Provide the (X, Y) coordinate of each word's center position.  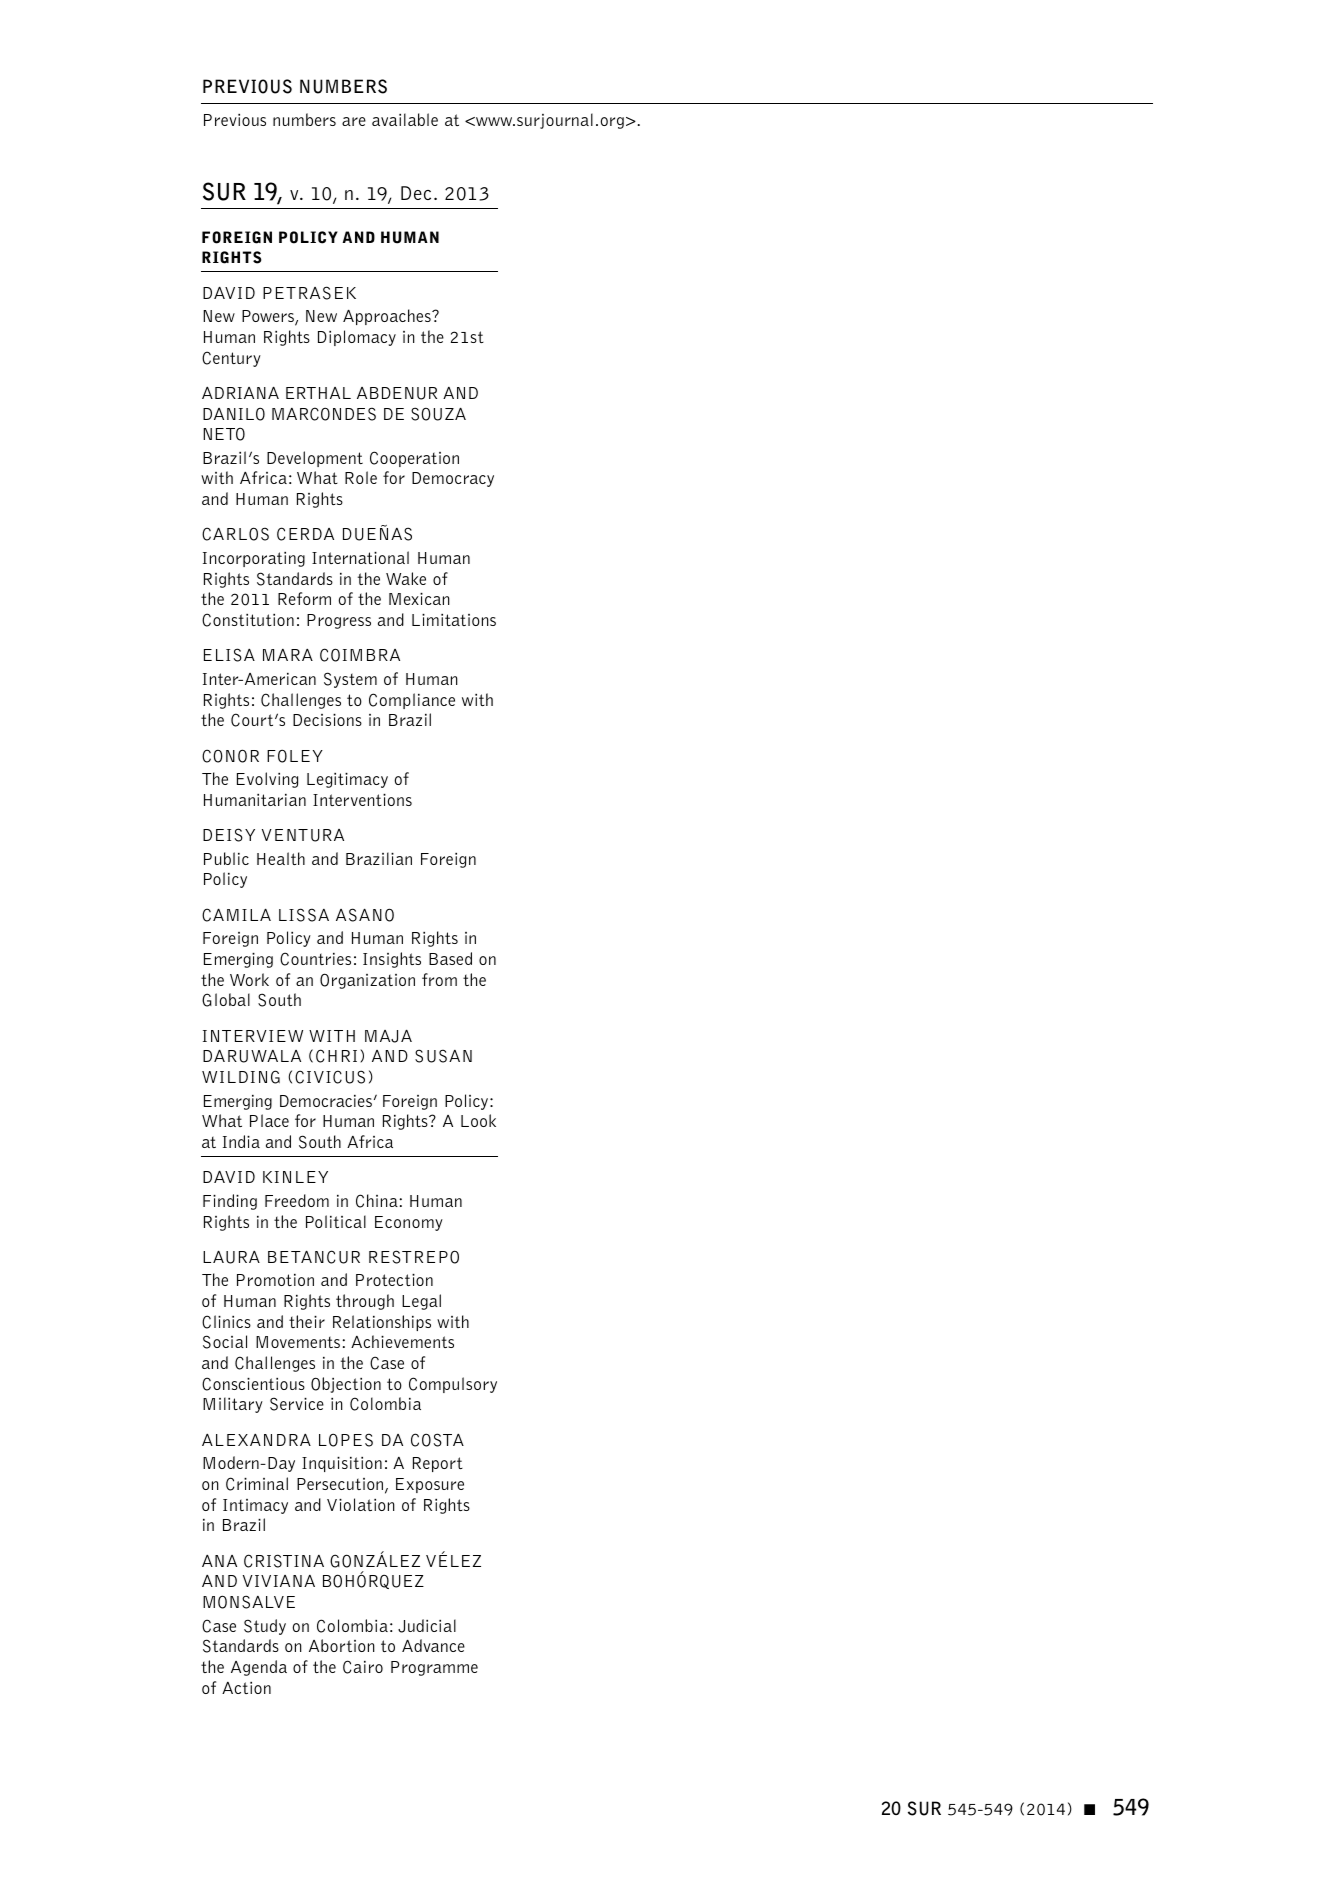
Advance (433, 1645)
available (405, 119)
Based (450, 958)
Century (231, 359)
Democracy (453, 479)
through (365, 1302)
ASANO (365, 915)
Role (361, 477)
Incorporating (254, 559)
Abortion (342, 1645)
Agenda (259, 1668)
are (354, 121)
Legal (421, 1302)
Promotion (275, 1280)
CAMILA (236, 915)
